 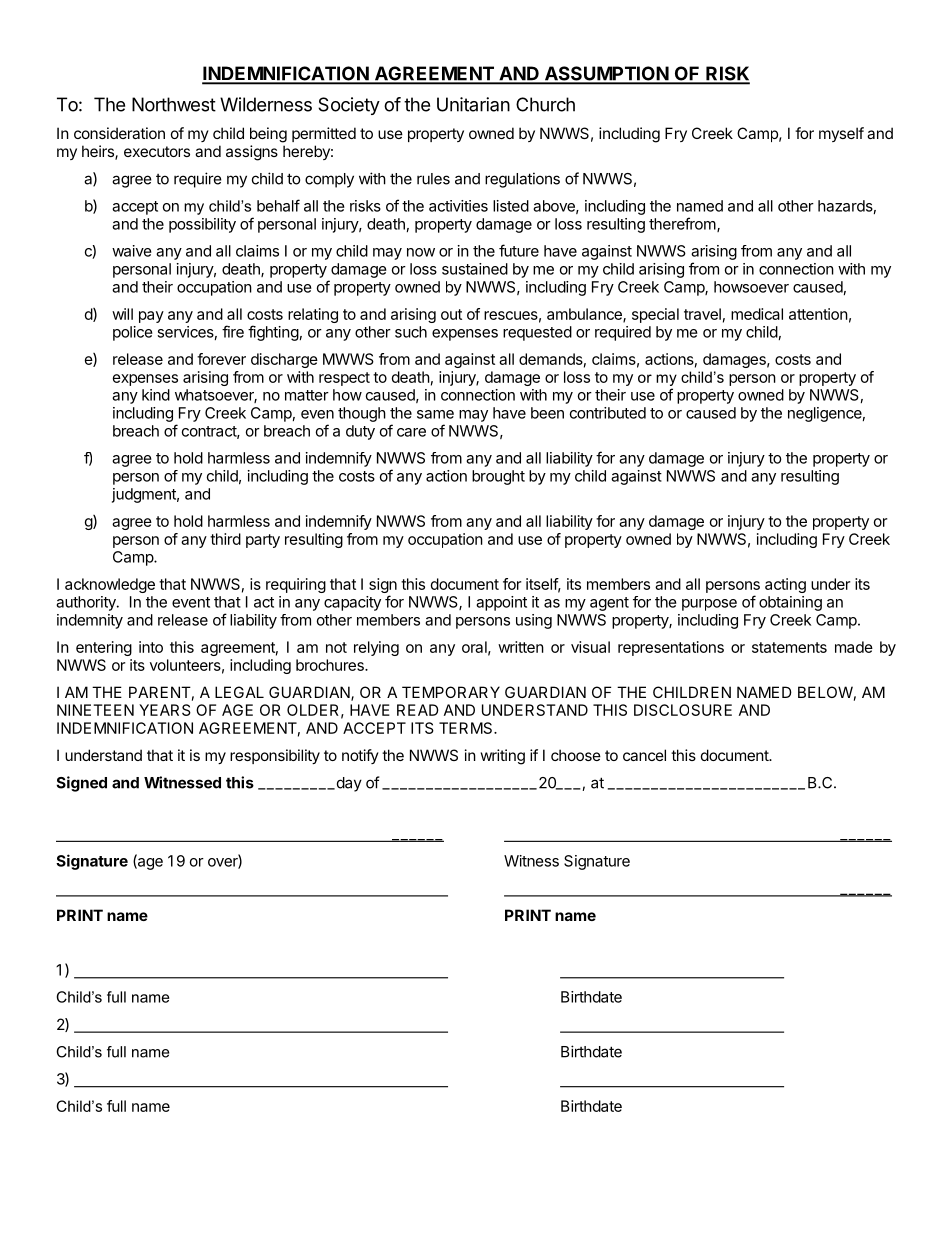 I want to click on appoint, so click(x=501, y=603).
